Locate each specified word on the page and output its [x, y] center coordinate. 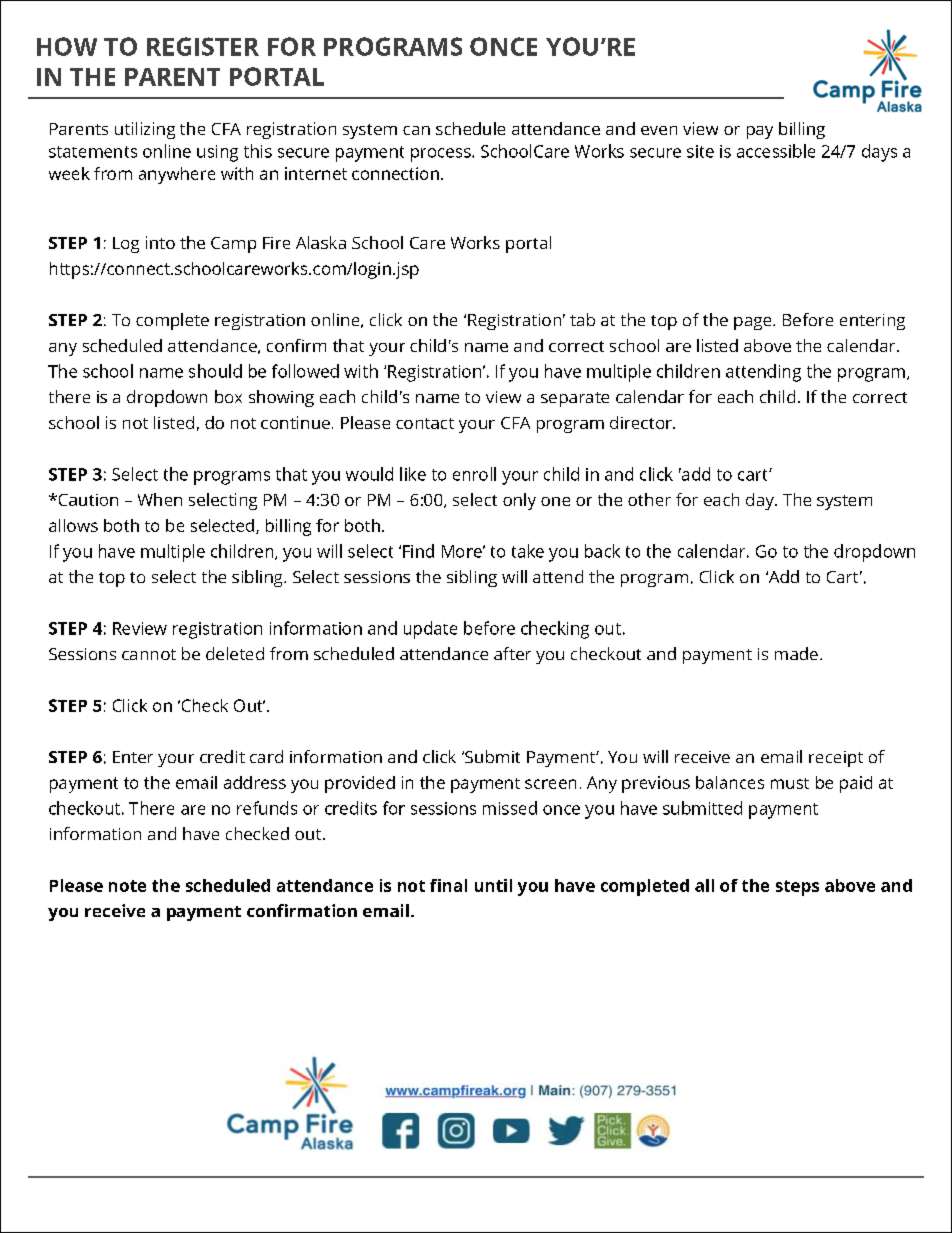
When [160, 499]
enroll [474, 474]
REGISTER [203, 46]
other [649, 499]
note [127, 886]
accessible [776, 151]
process [442, 155]
